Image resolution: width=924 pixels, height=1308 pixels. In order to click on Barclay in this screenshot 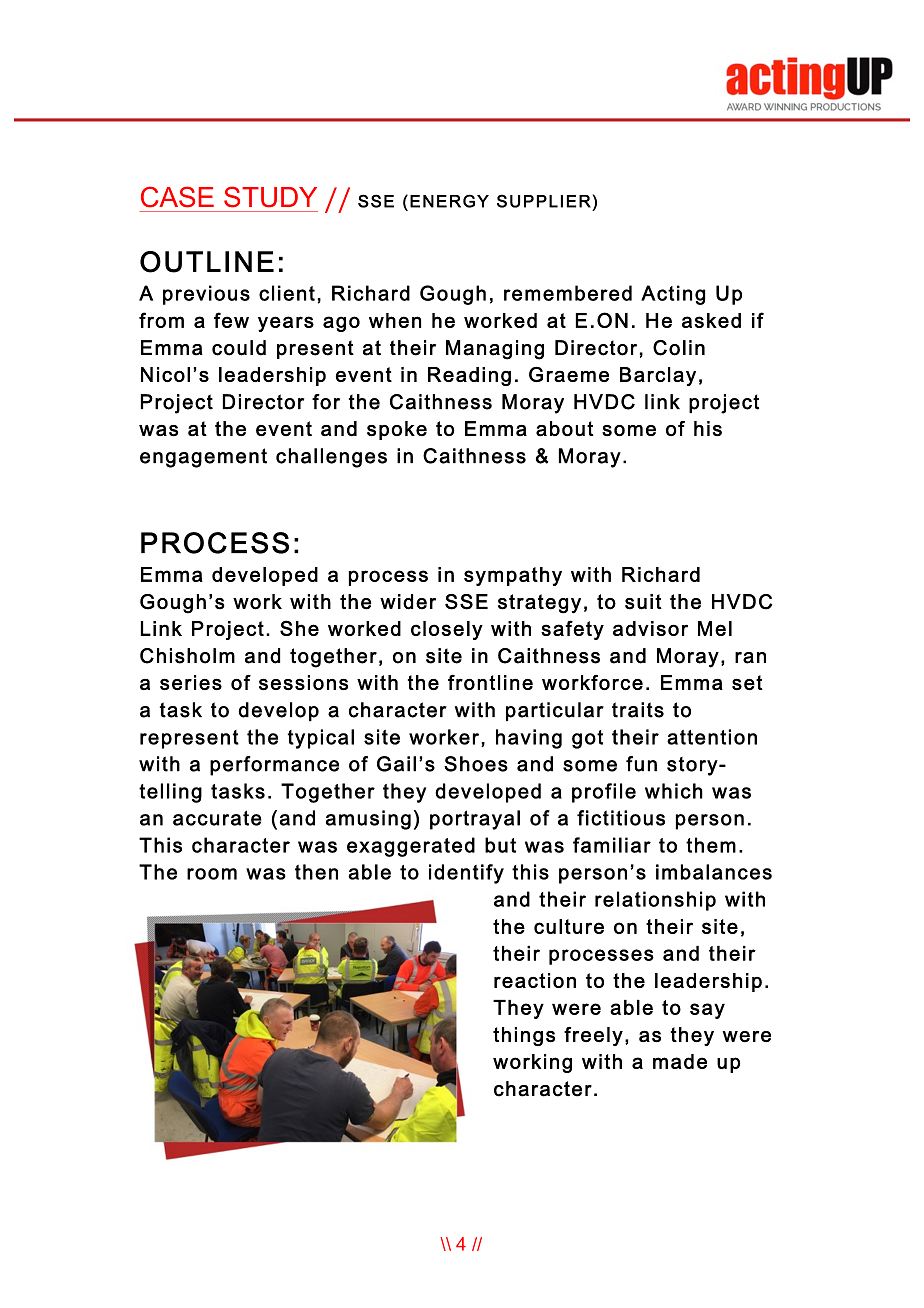, I will do `click(658, 376)`.
